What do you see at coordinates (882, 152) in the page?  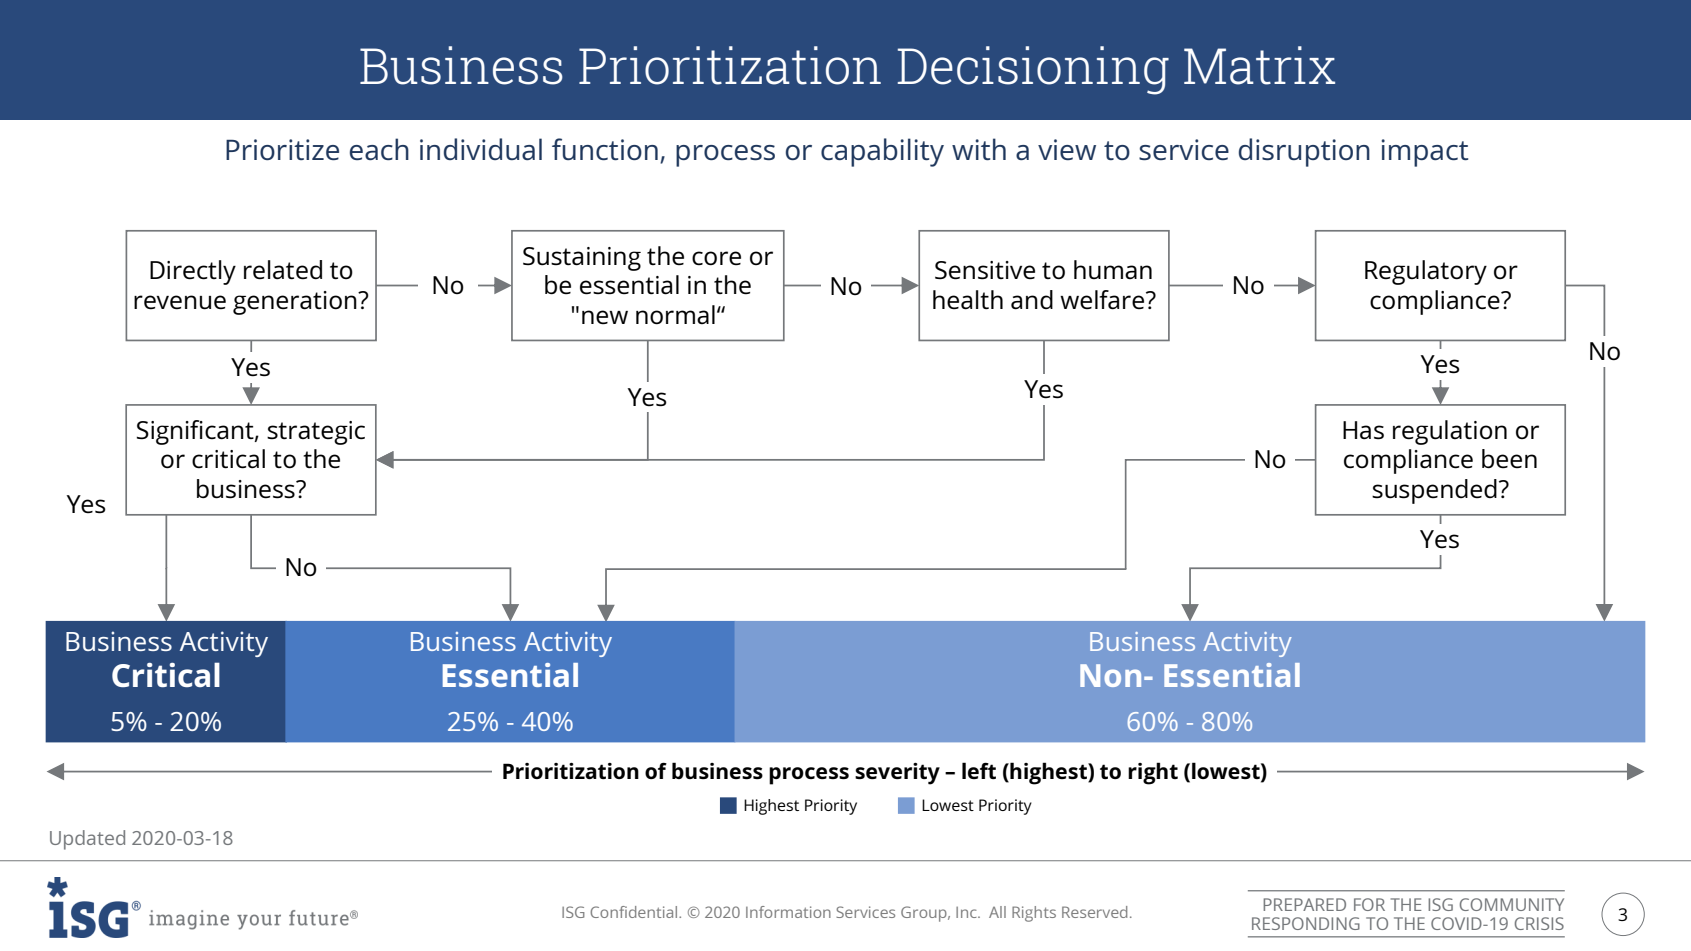 I see `capability` at bounding box center [882, 152].
